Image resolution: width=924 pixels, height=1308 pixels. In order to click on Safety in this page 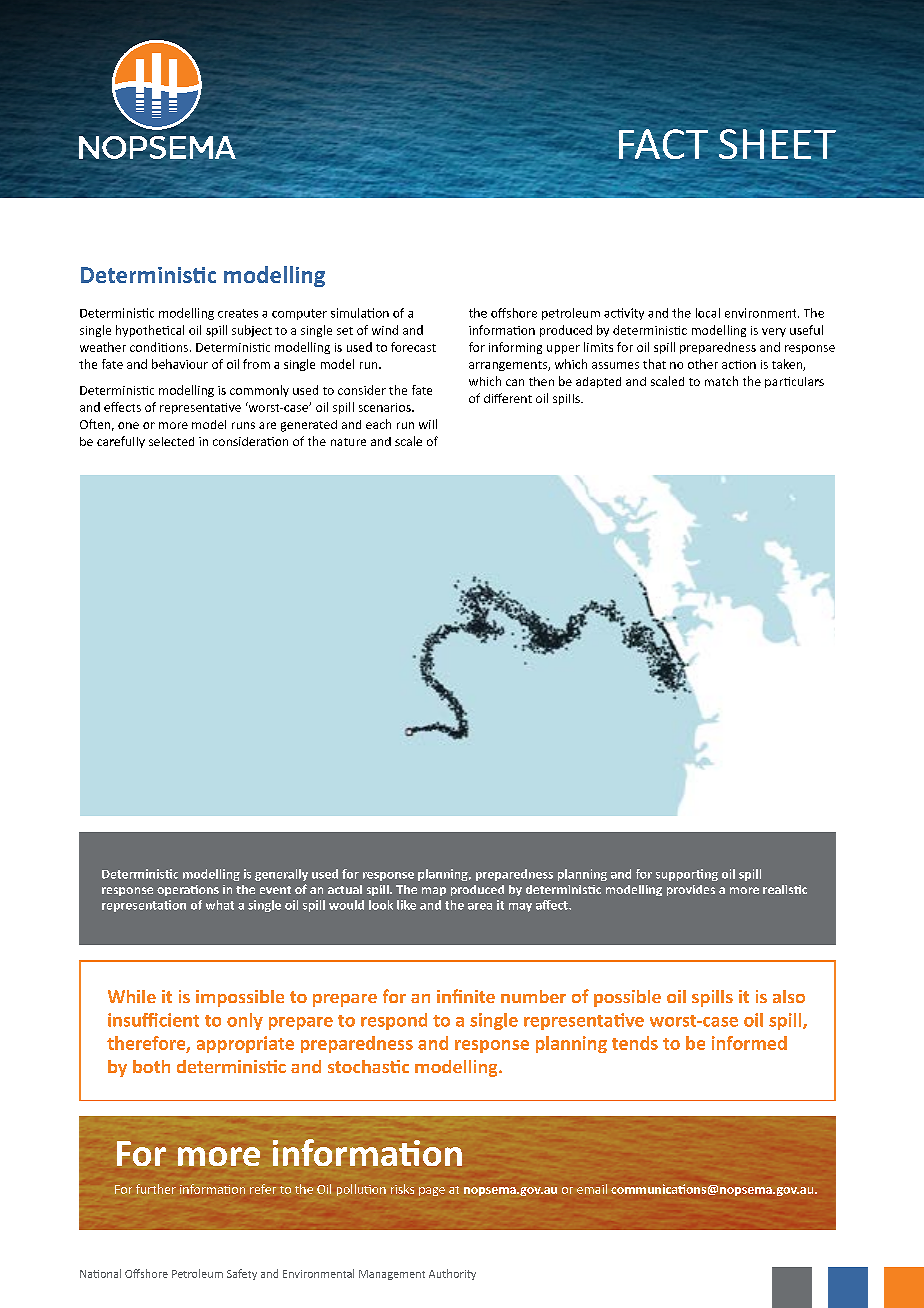, I will do `click(242, 1274)`.
